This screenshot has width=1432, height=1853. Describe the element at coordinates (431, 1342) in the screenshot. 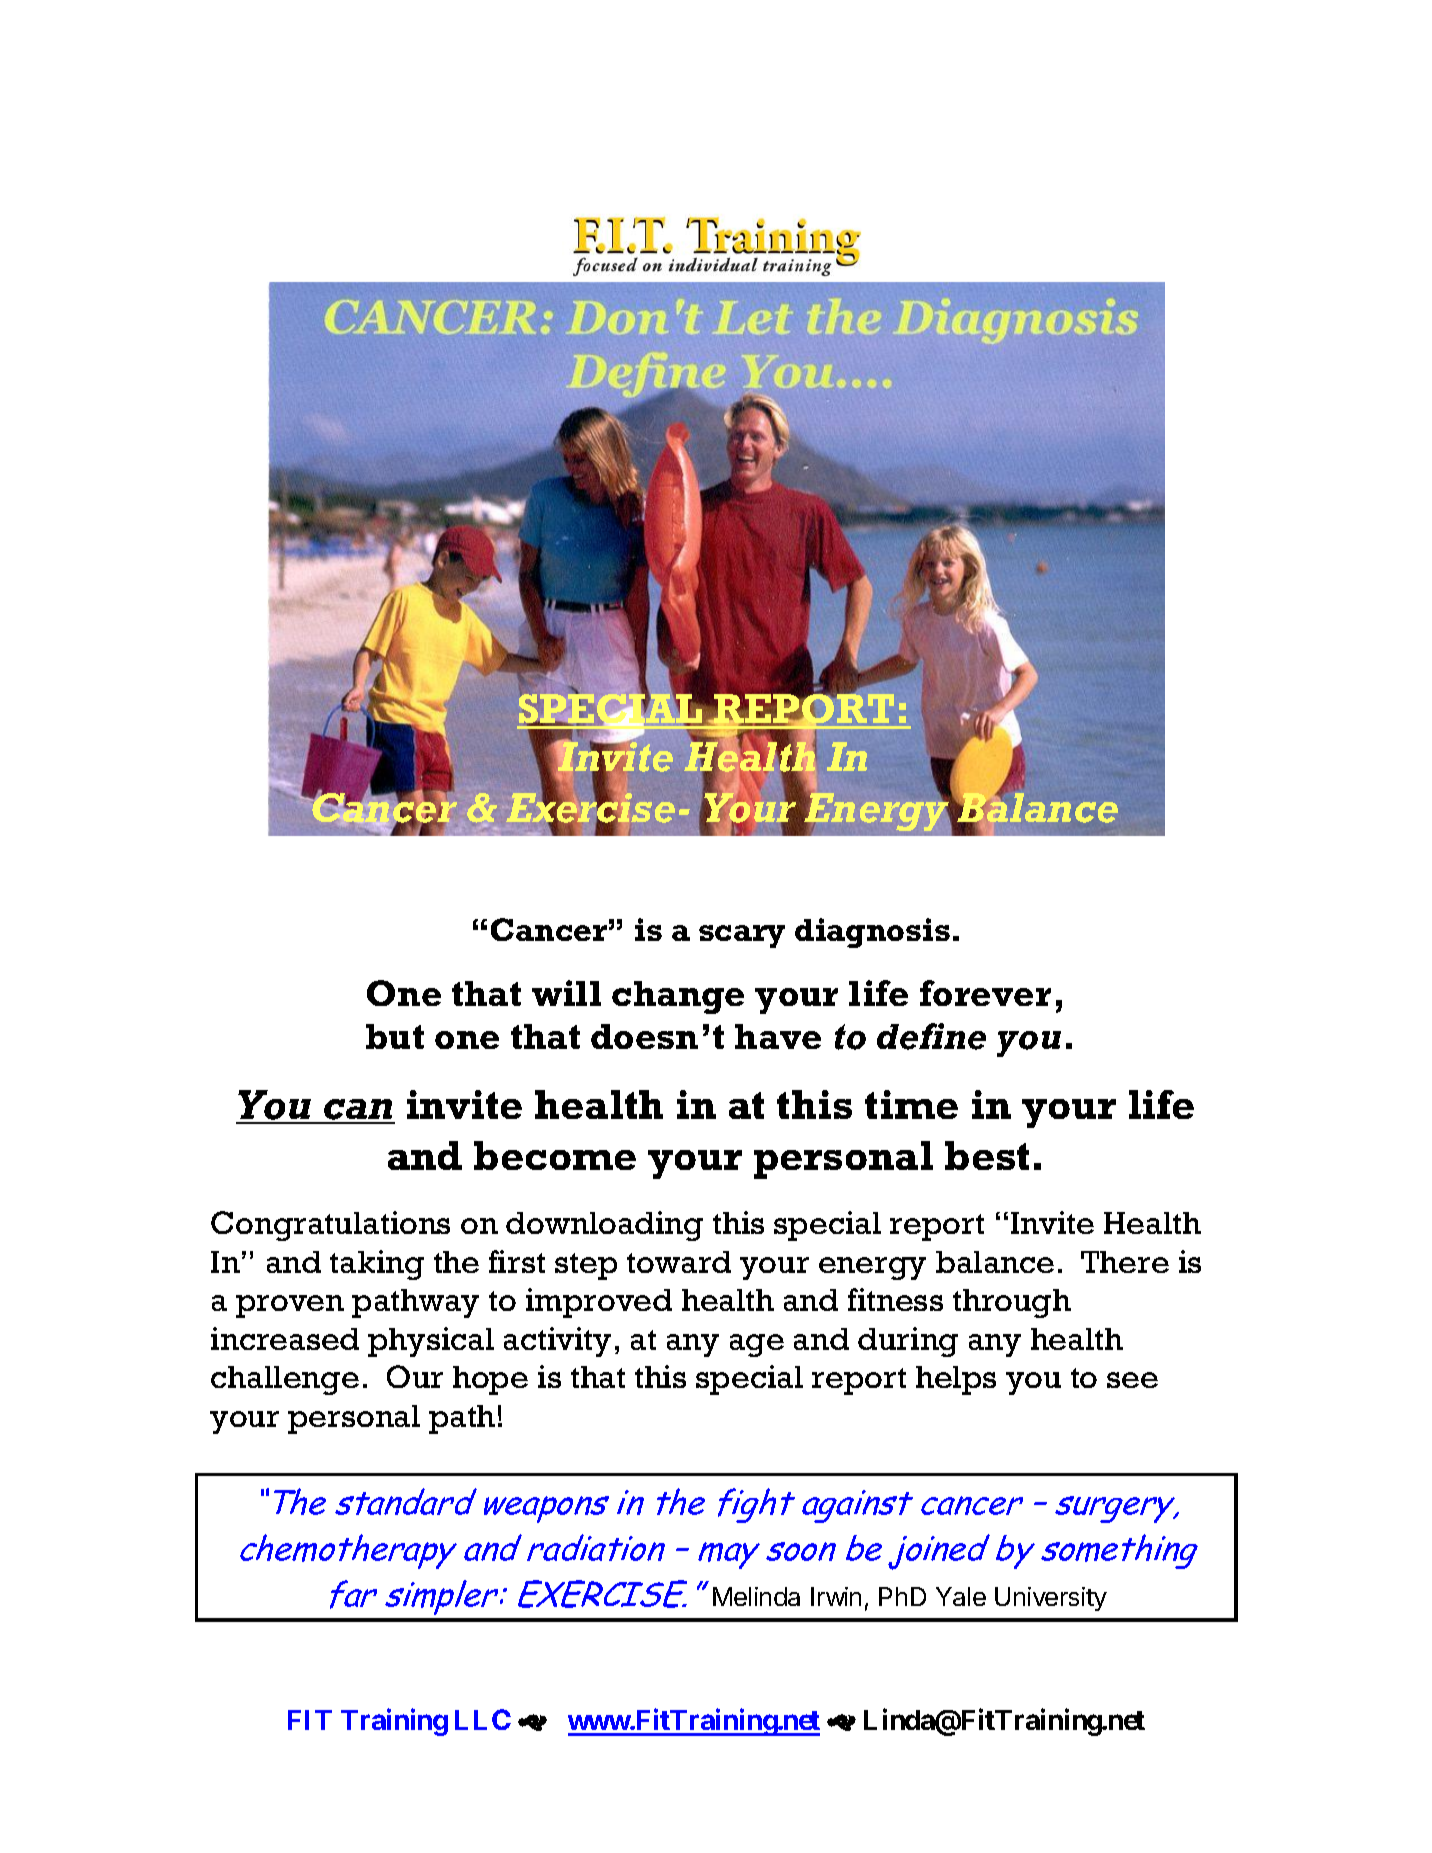

I see `physical` at that location.
